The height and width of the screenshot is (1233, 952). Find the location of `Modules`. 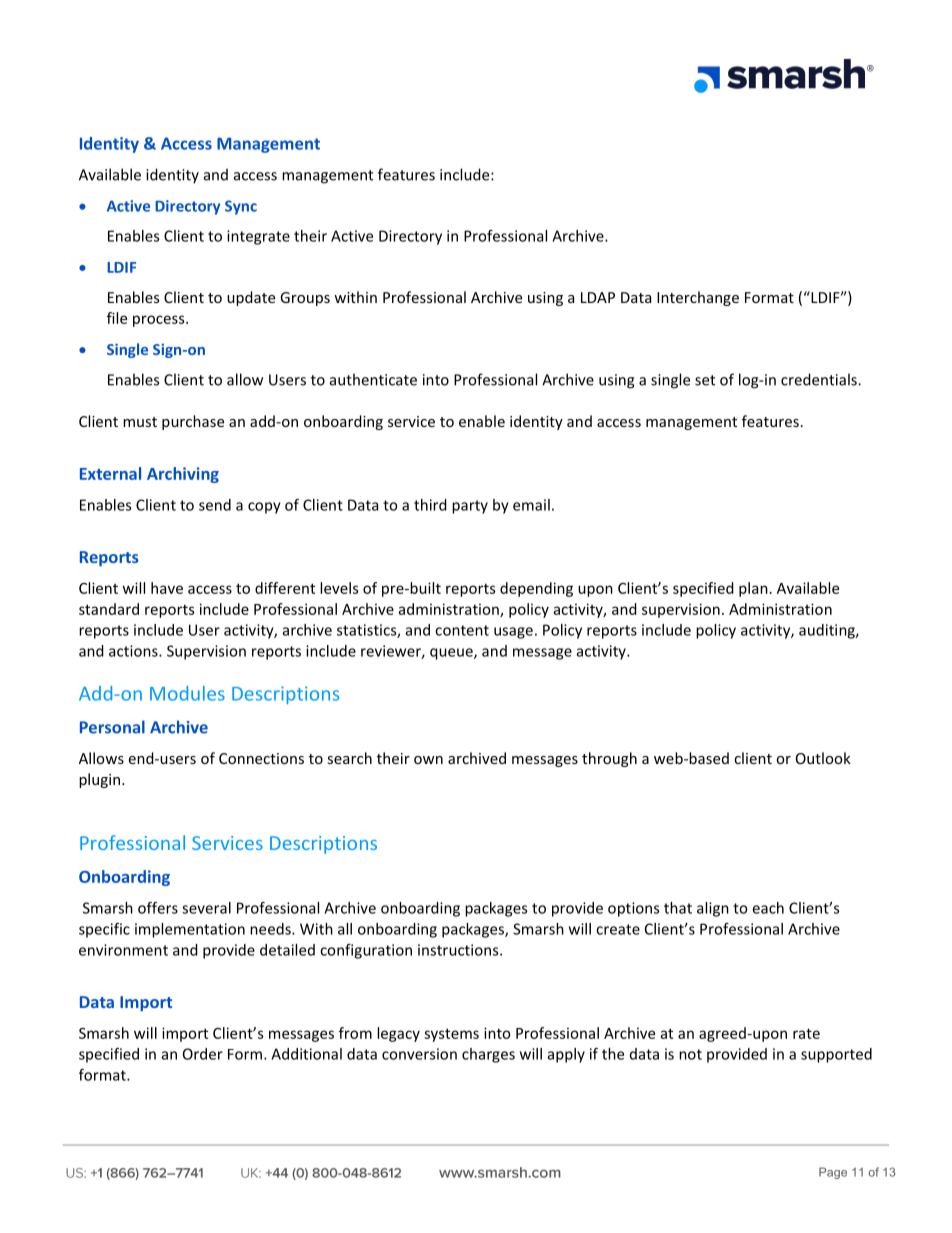

Modules is located at coordinates (187, 693).
